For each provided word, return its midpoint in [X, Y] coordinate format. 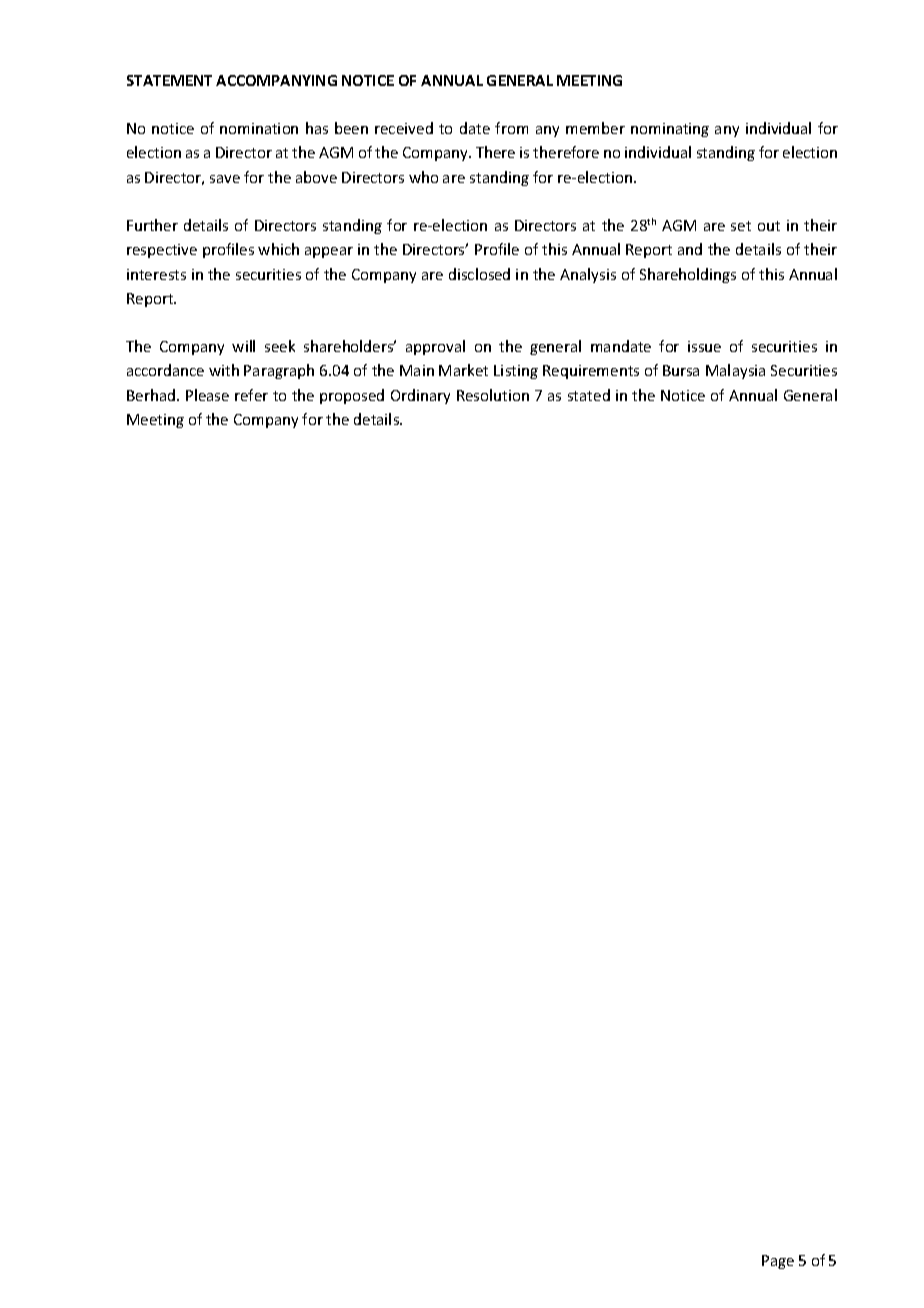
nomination [259, 128]
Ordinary [420, 396]
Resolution [493, 395]
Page [778, 1262]
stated [589, 395]
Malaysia [735, 371]
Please [207, 395]
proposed [352, 396]
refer [251, 395]
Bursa [681, 370]
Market [463, 370]
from [511, 128]
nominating [670, 130]
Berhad [151, 395]
